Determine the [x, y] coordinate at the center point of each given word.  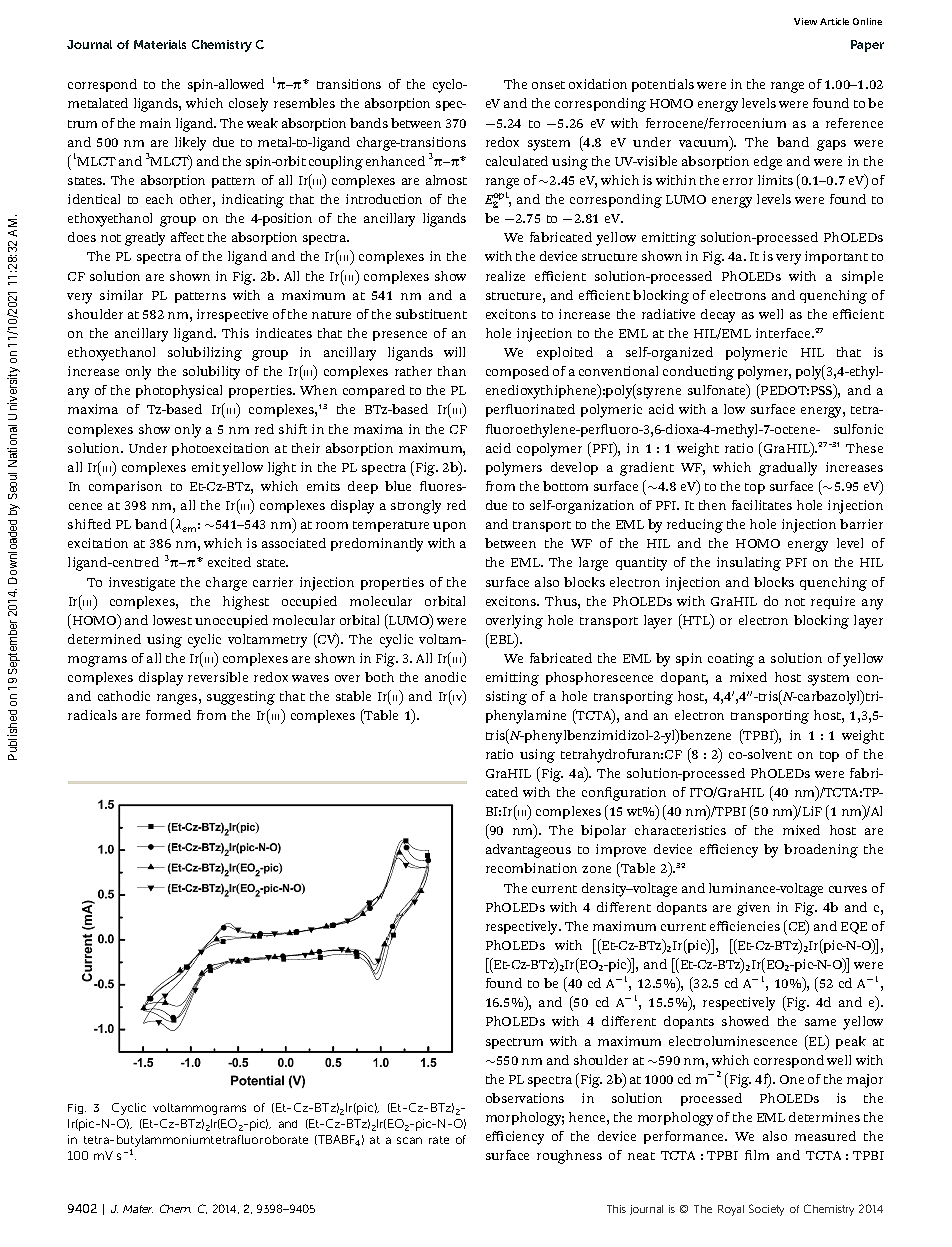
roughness [569, 1157]
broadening [821, 851]
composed [517, 372]
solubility [211, 373]
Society [766, 1210]
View [805, 21]
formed [168, 715]
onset [548, 85]
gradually [788, 469]
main [155, 123]
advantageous [528, 851]
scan [409, 1140]
